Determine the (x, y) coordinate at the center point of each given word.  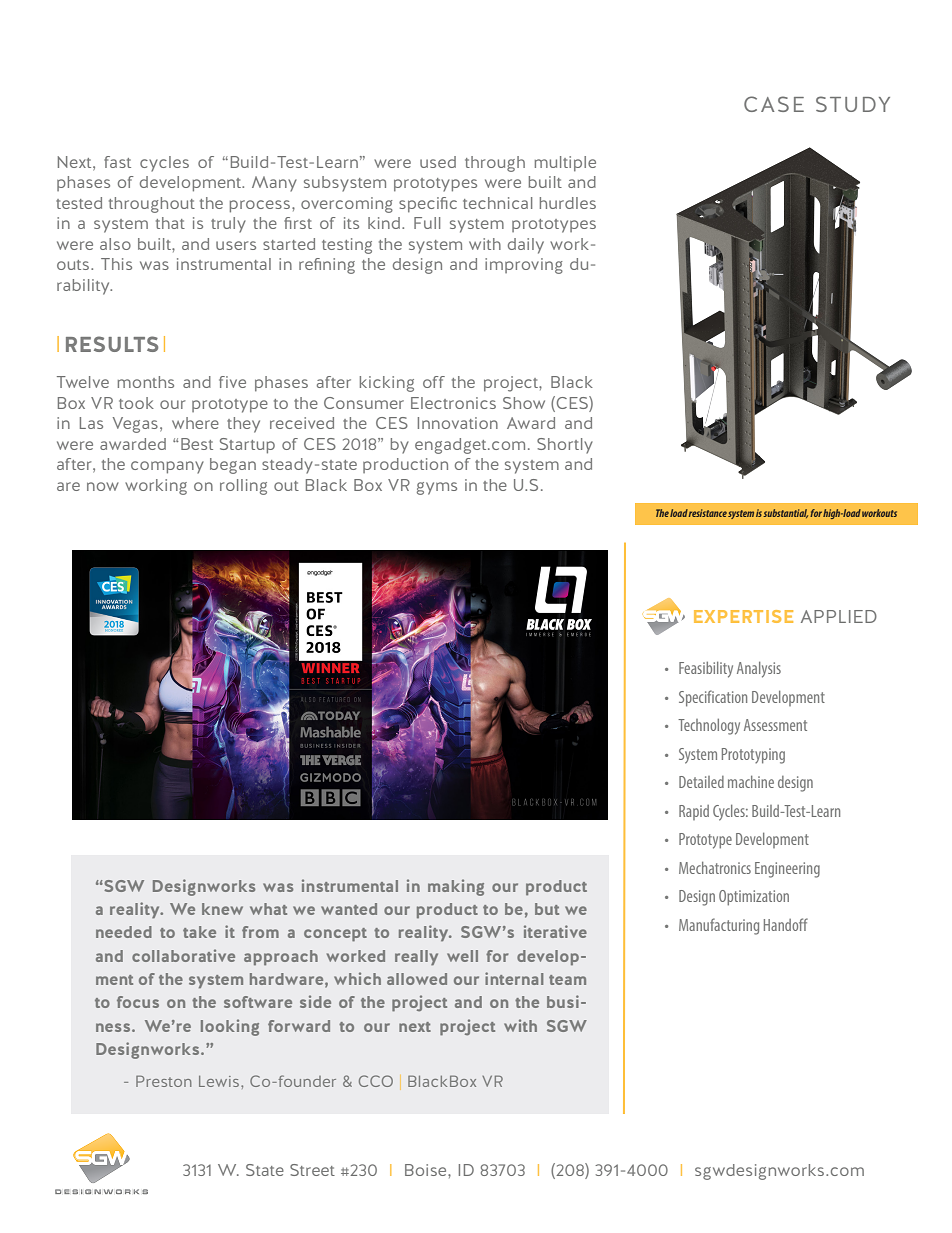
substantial (785, 513)
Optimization (754, 898)
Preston (164, 1081)
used (438, 162)
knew (222, 909)
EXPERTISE (743, 616)
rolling (243, 487)
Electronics (453, 403)
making (456, 887)
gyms (437, 488)
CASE (774, 104)
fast (117, 162)
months (146, 382)
